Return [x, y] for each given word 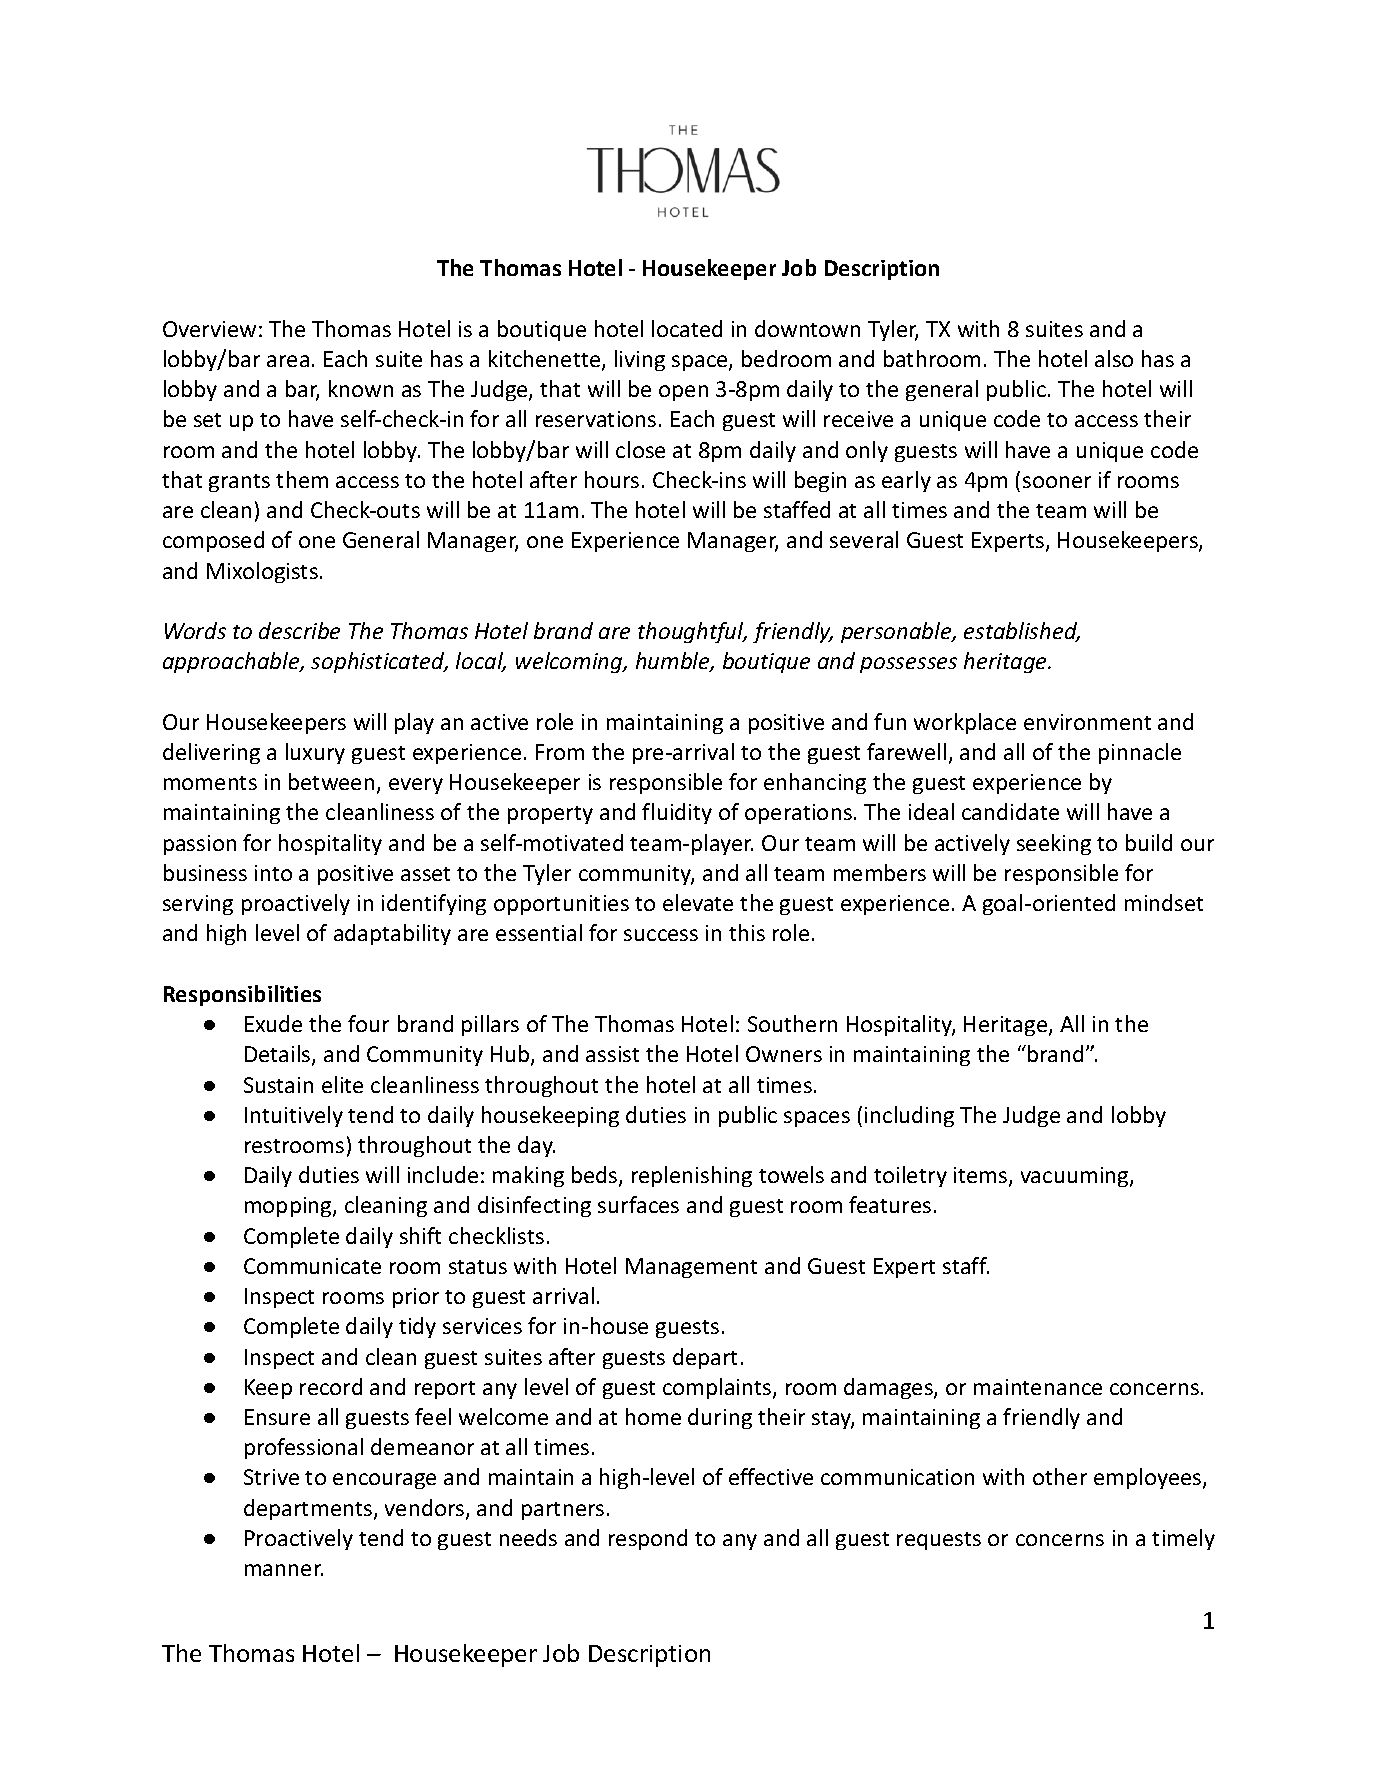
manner [284, 1570]
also [1114, 358]
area [288, 361]
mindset [1164, 902]
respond [648, 1539]
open [683, 393]
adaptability [392, 934]
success [661, 935]
